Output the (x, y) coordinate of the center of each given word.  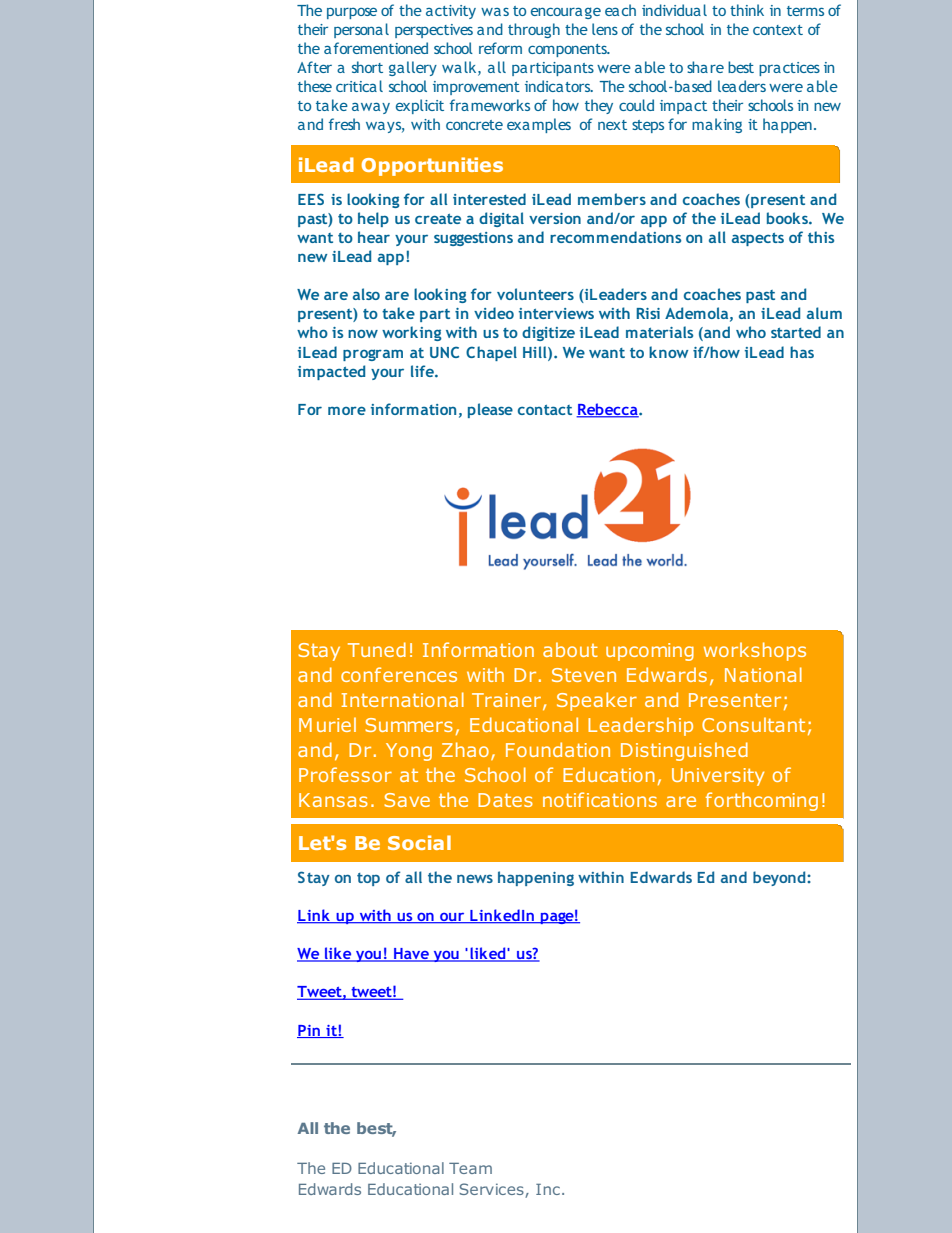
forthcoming (762, 801)
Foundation (558, 749)
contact (545, 410)
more (347, 410)
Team (470, 1168)
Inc (548, 1189)
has (802, 352)
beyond (780, 878)
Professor (345, 774)
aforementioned (376, 48)
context (778, 30)
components (568, 50)
